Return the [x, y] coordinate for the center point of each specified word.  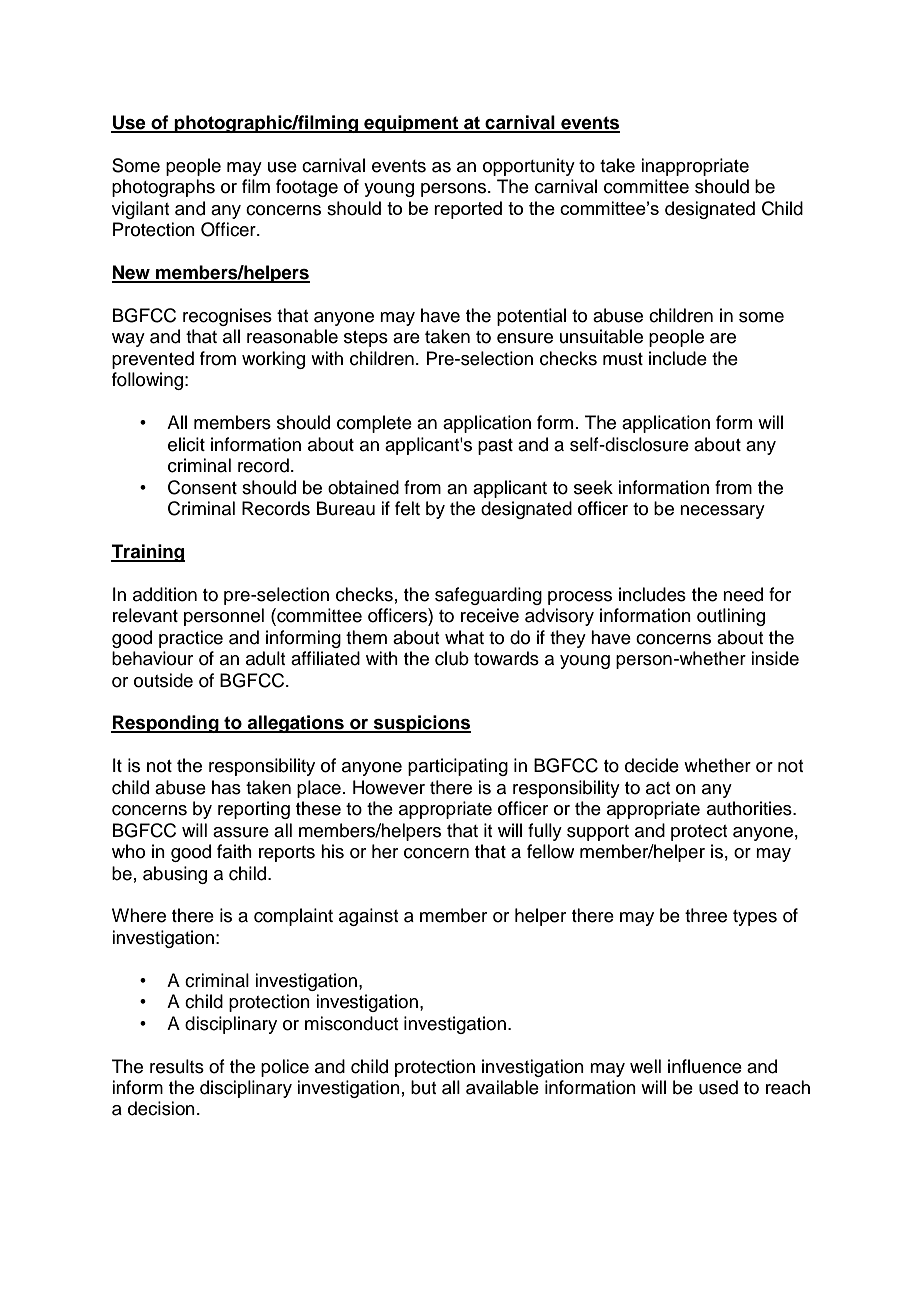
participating [458, 767]
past [495, 447]
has [226, 787]
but [423, 1087]
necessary [722, 512]
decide [652, 765]
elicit [186, 444]
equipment [411, 124]
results [177, 1066]
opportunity [529, 167]
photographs [163, 188]
